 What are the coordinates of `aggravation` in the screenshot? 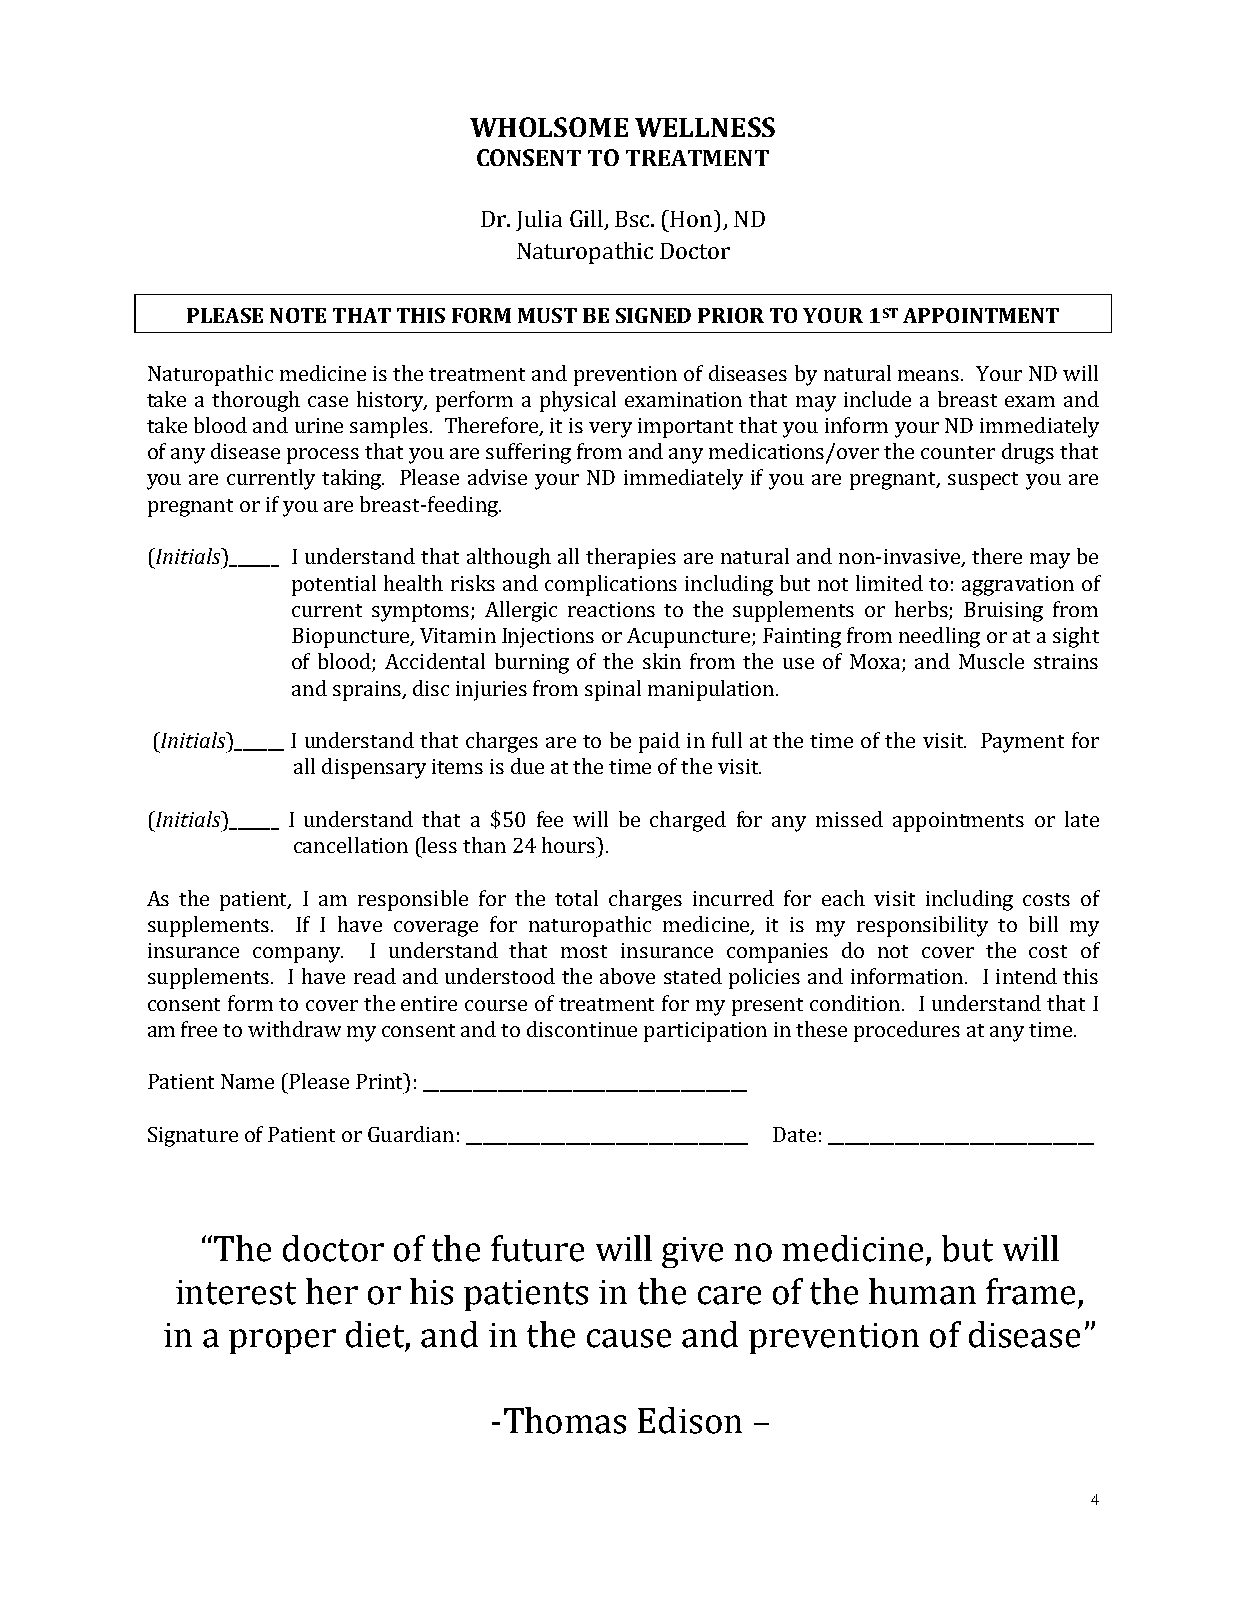 It's located at (1018, 586).
